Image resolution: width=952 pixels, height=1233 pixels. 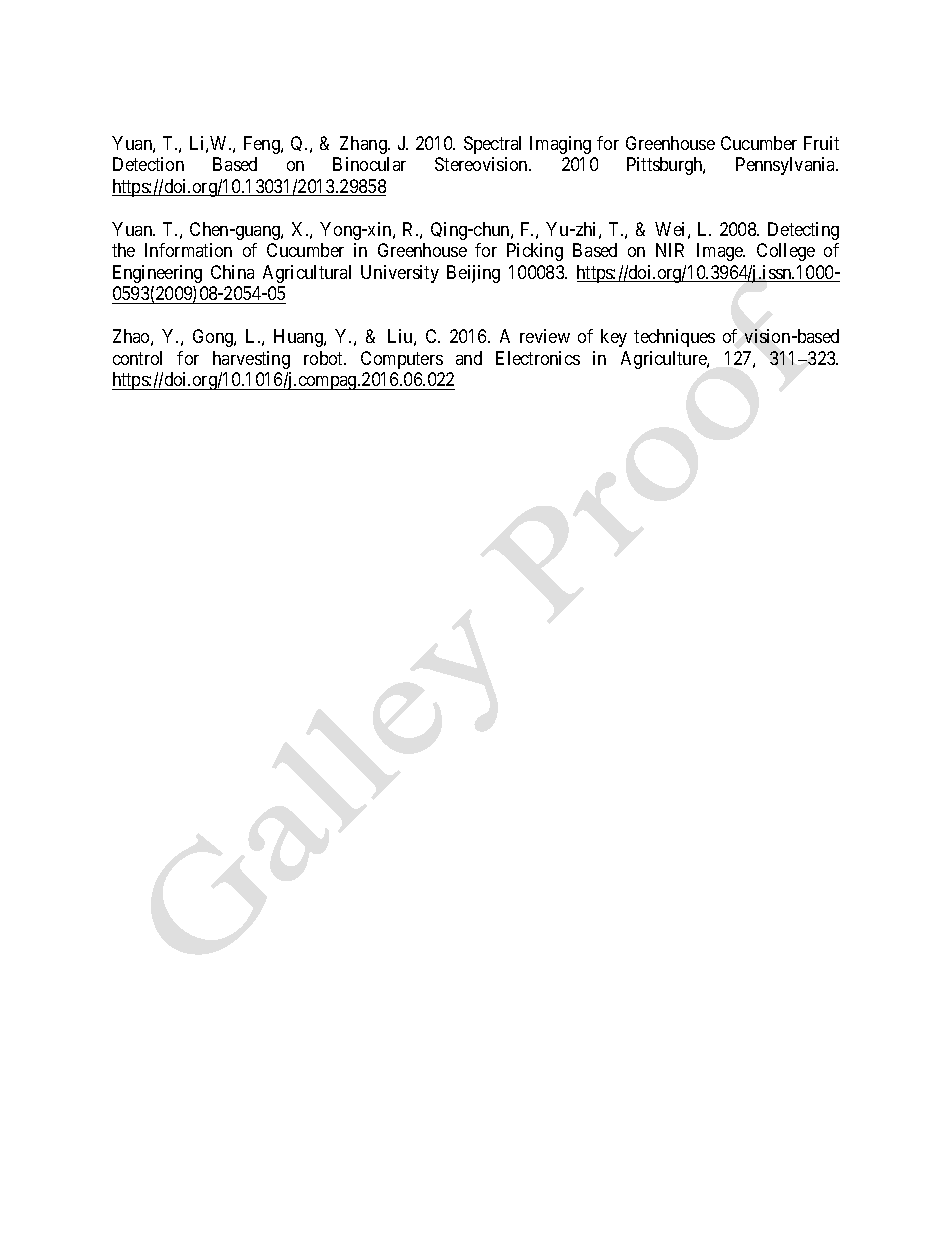 I want to click on Feng, so click(x=263, y=145).
